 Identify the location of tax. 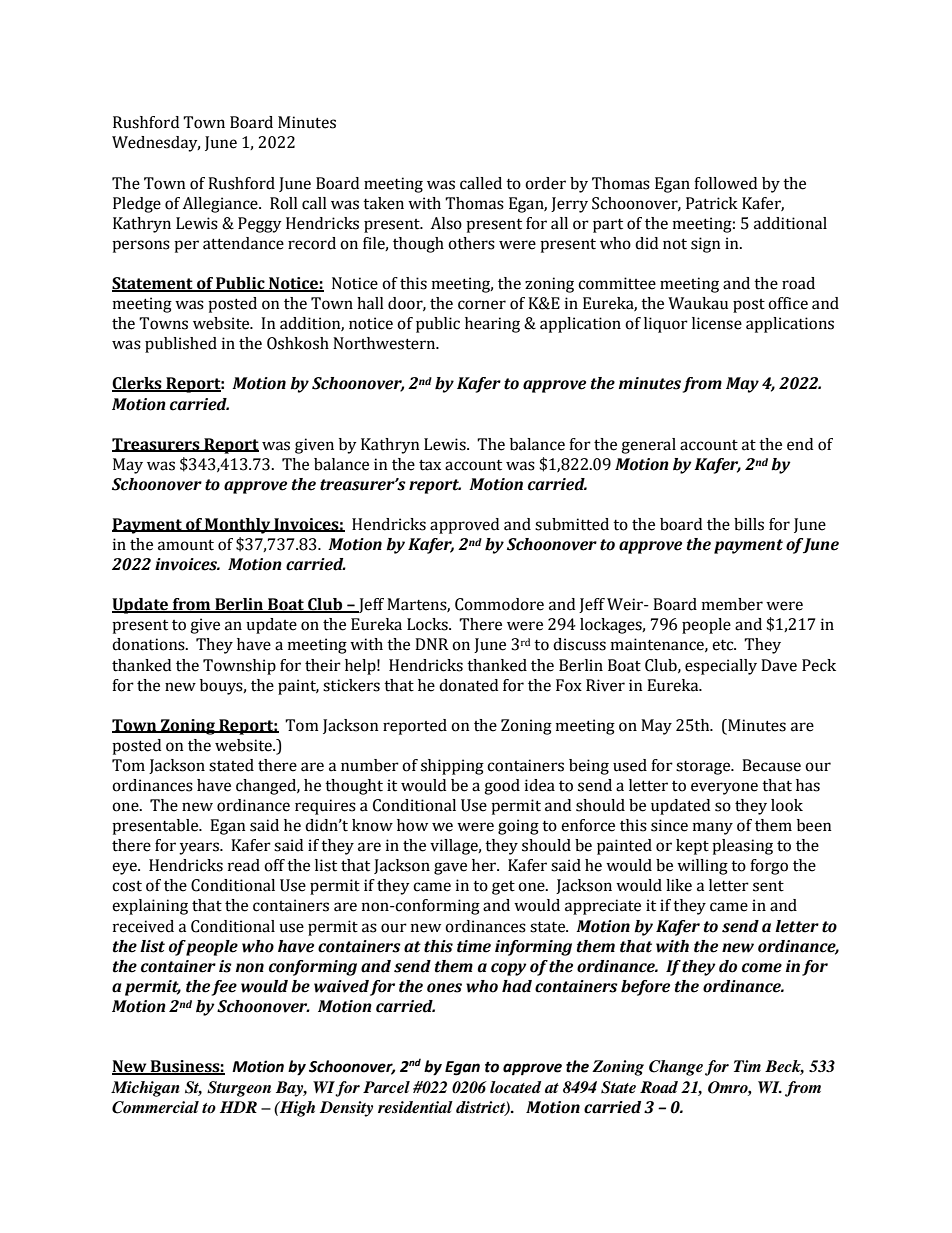
(430, 465).
